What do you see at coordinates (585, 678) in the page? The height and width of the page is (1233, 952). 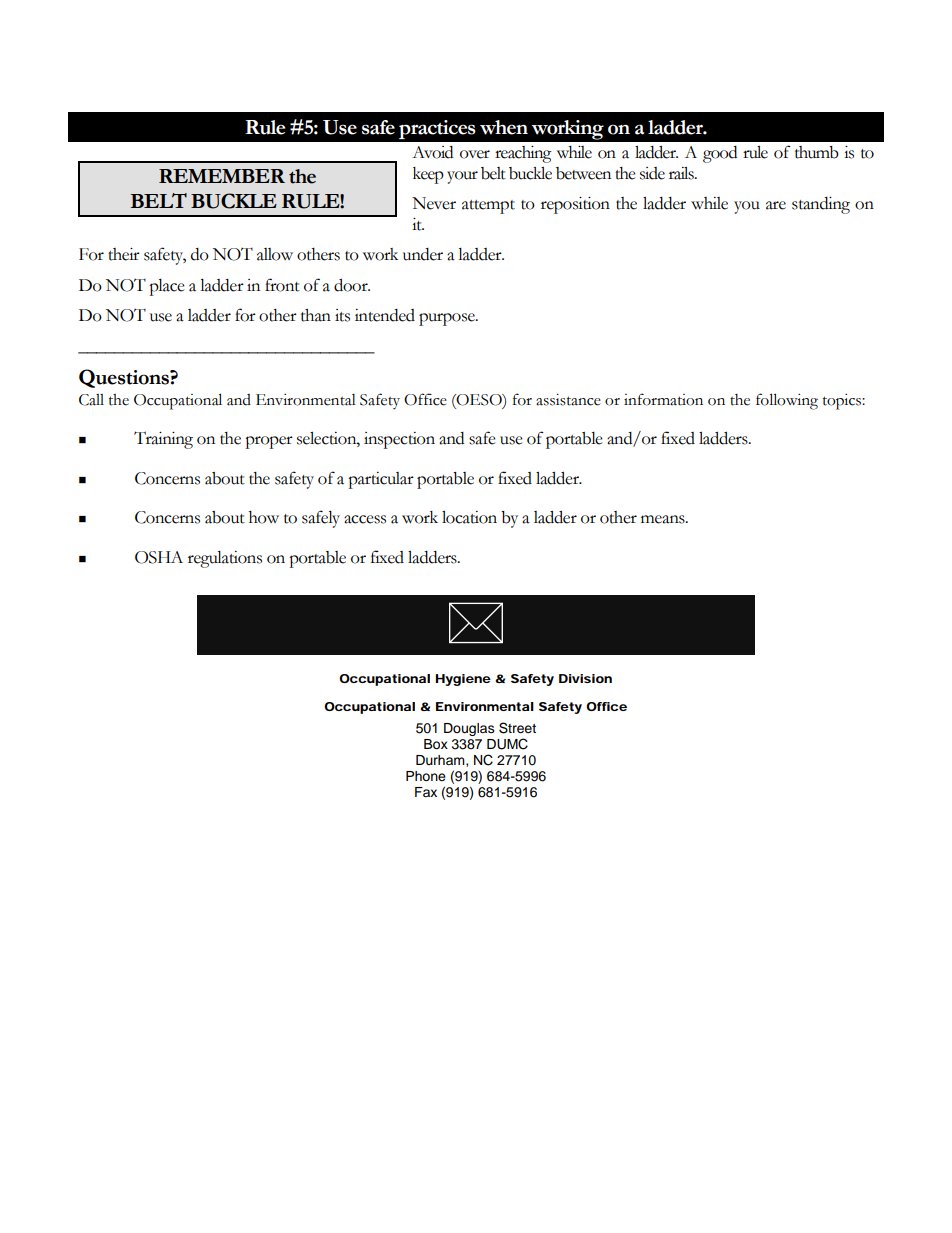 I see `Division` at bounding box center [585, 678].
